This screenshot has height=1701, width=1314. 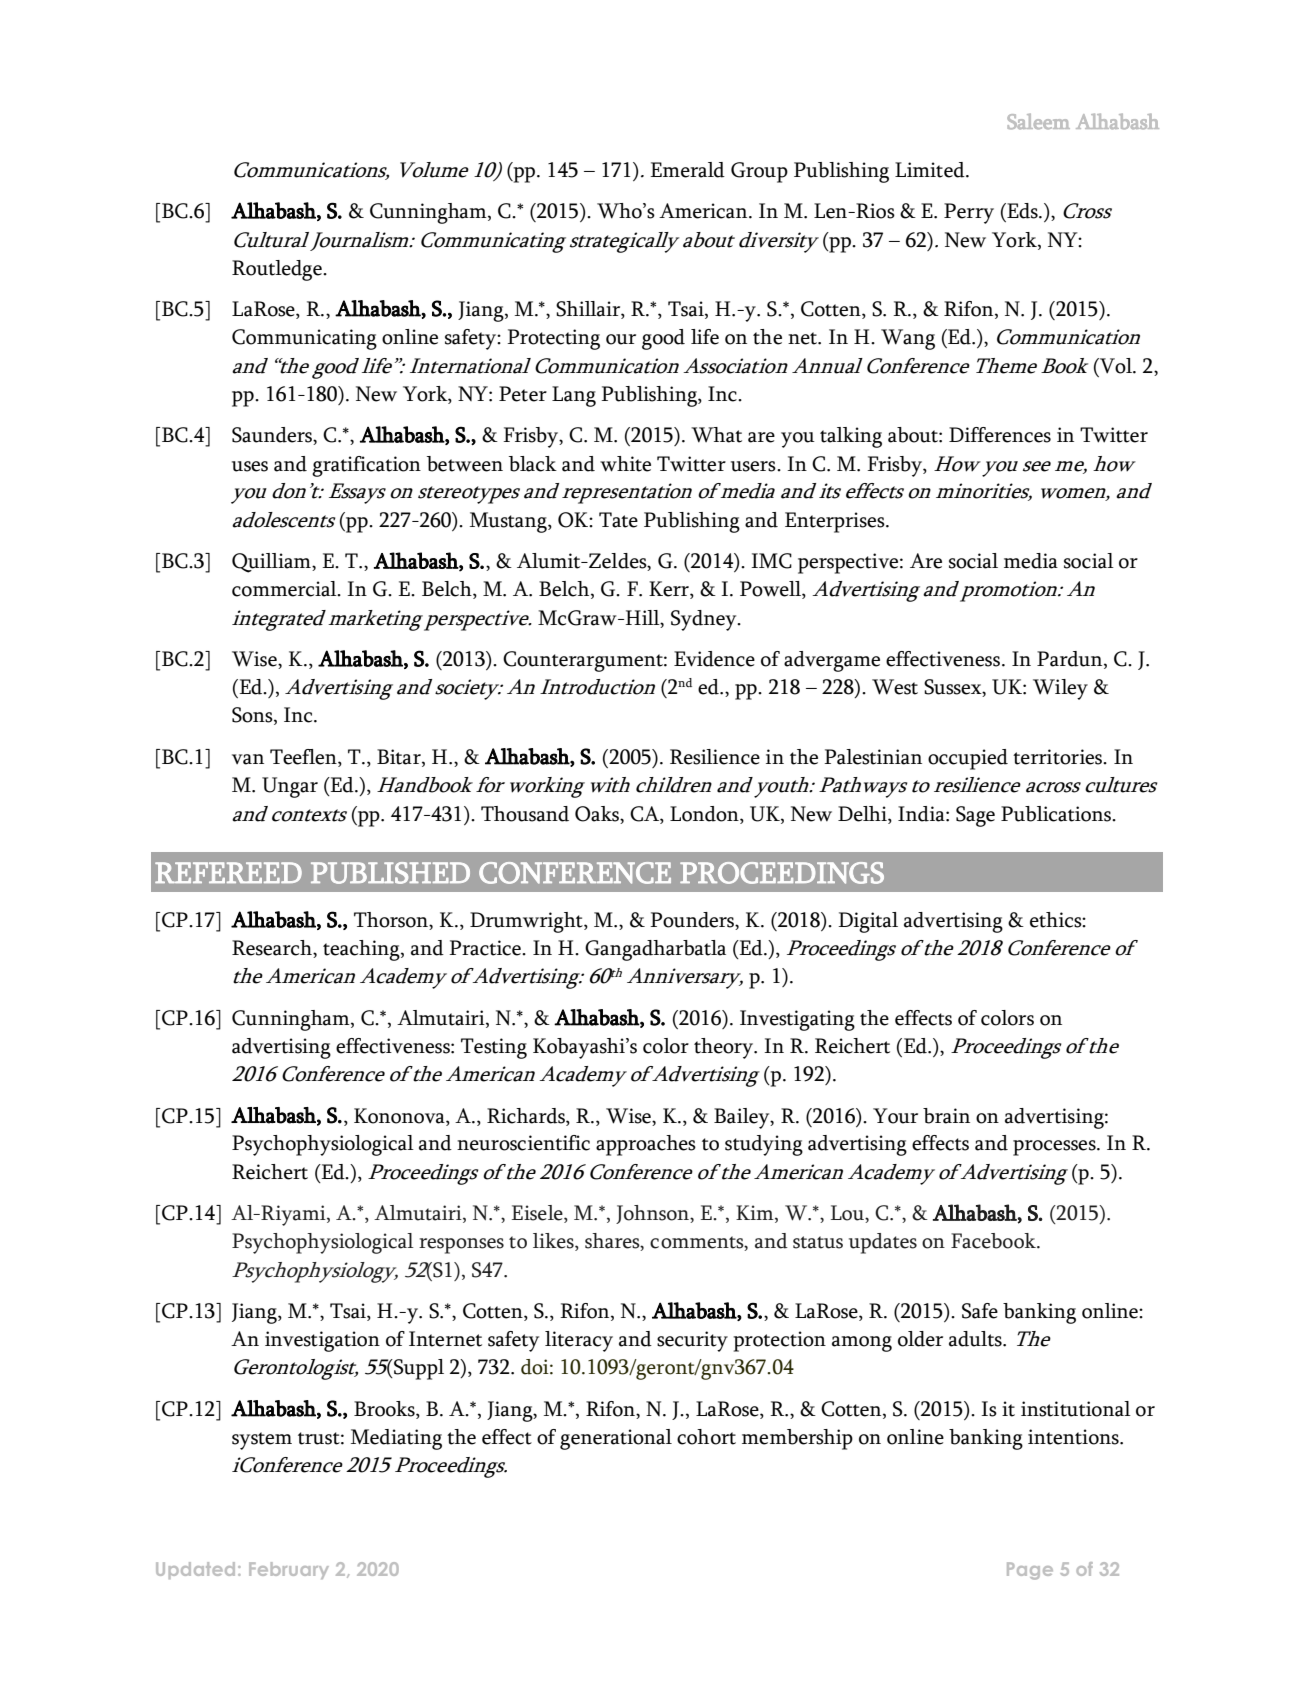 I want to click on commercial, so click(x=285, y=589).
